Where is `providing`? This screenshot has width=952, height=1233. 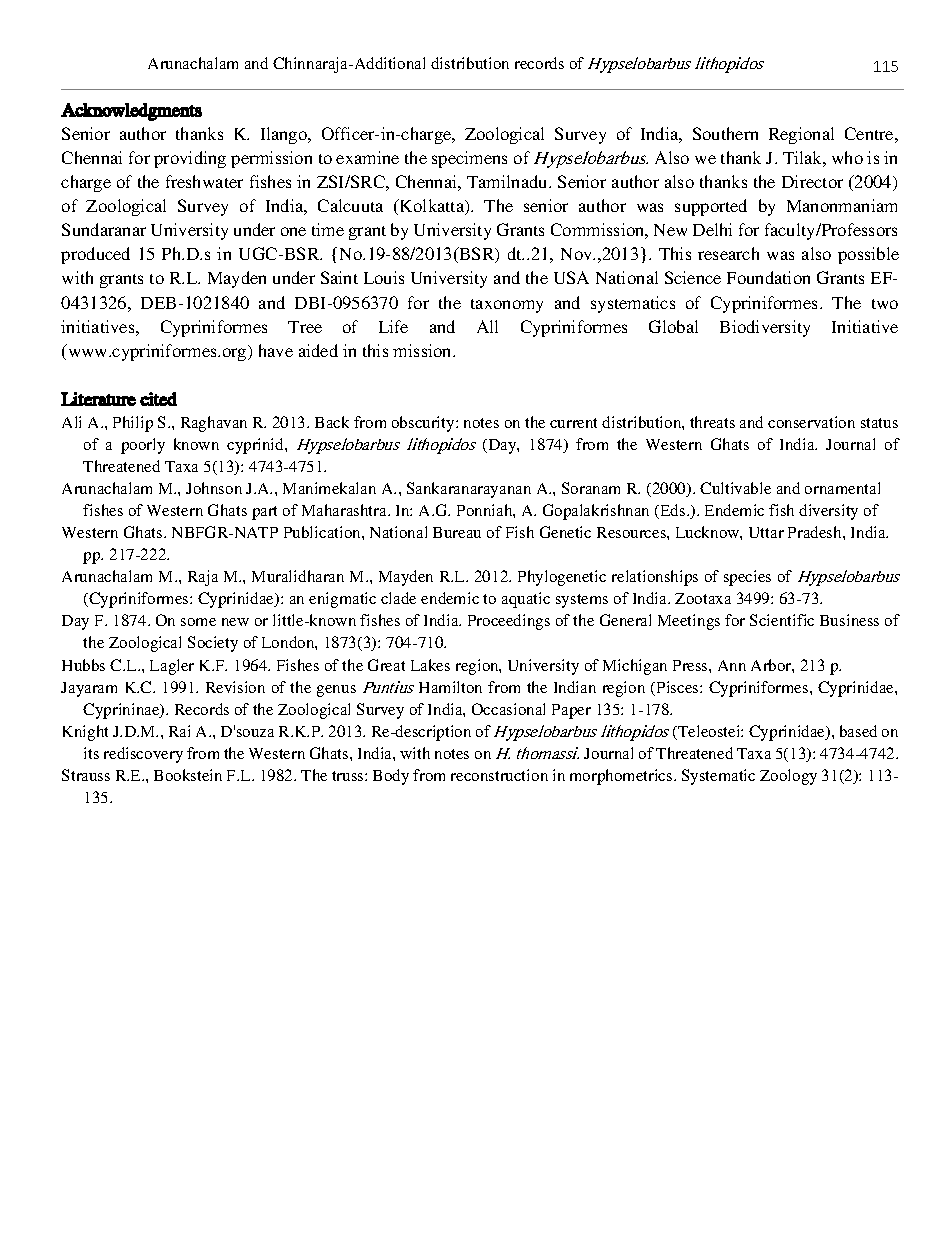 providing is located at coordinates (190, 159).
